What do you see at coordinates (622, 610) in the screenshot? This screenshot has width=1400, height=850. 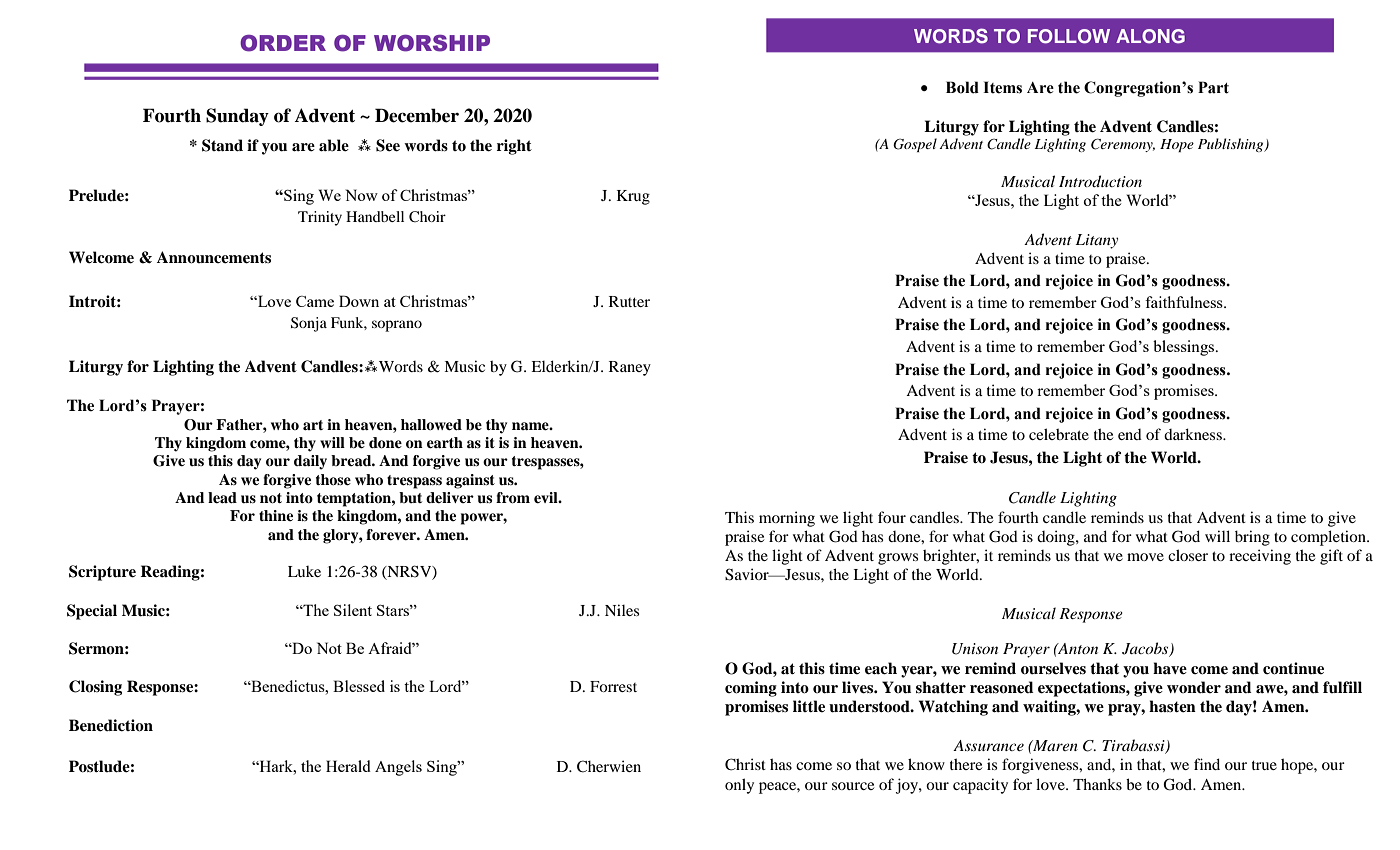 I see `Niles` at bounding box center [622, 610].
